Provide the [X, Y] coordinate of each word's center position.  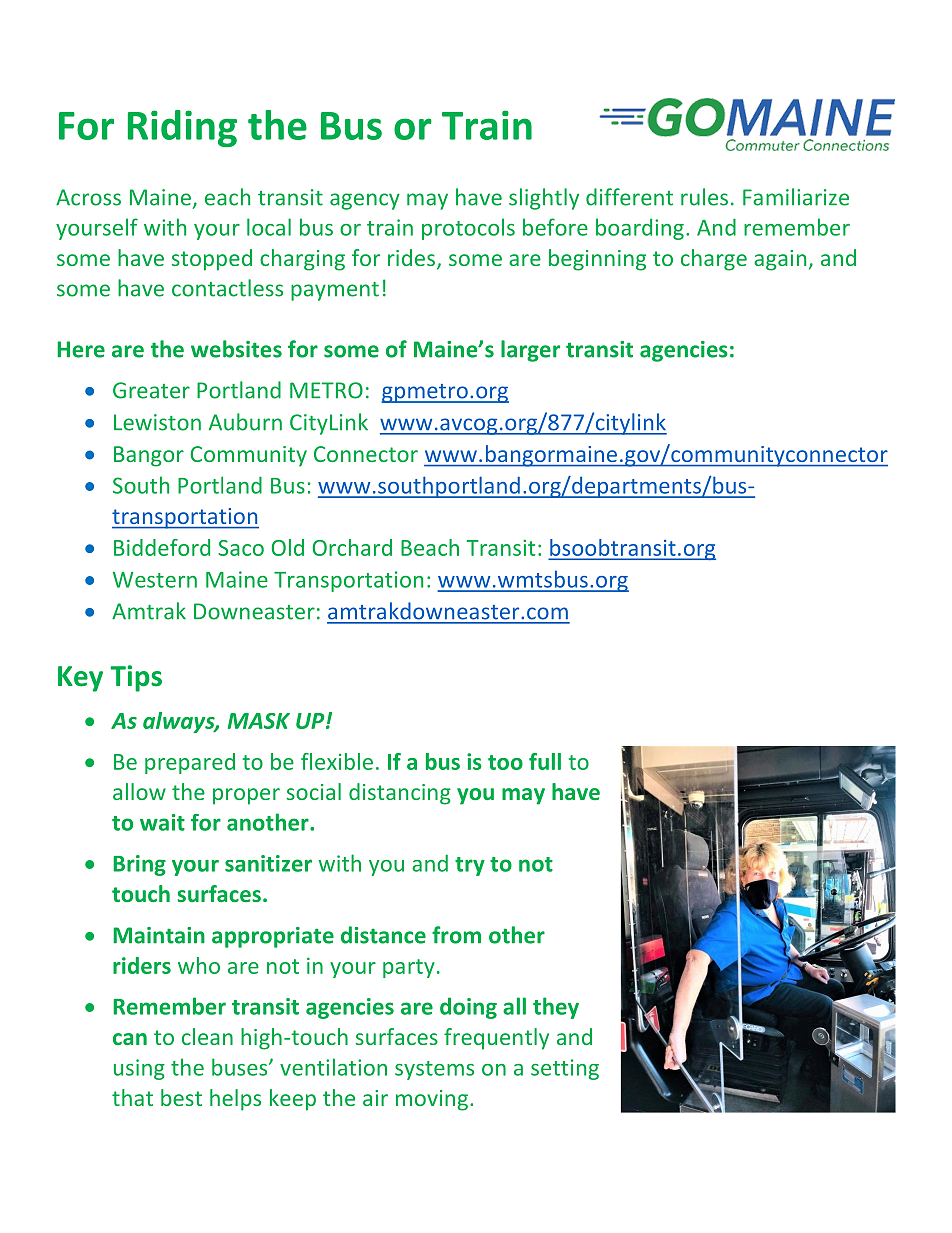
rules [704, 197]
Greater [151, 390]
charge [714, 260]
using [139, 1069]
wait [162, 822]
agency [365, 201]
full [545, 761]
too [505, 762]
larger [530, 351]
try [470, 866]
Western [155, 580]
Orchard [352, 547]
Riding [182, 128]
